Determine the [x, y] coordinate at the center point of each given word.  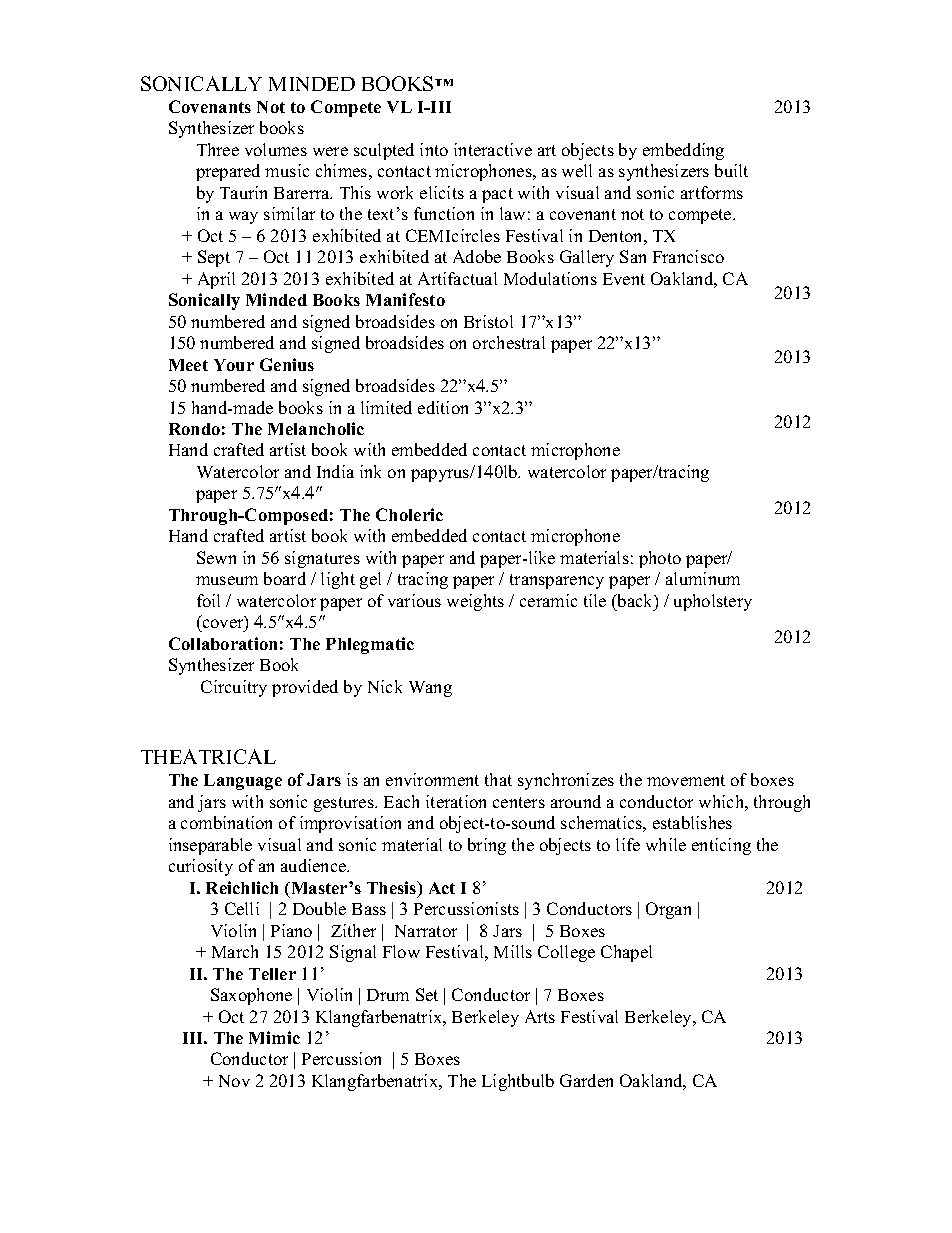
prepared [228, 172]
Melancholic [316, 428]
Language [243, 782]
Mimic [274, 1037]
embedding [683, 151]
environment [432, 779]
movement [686, 780]
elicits [442, 192]
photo [660, 559]
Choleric [409, 514]
